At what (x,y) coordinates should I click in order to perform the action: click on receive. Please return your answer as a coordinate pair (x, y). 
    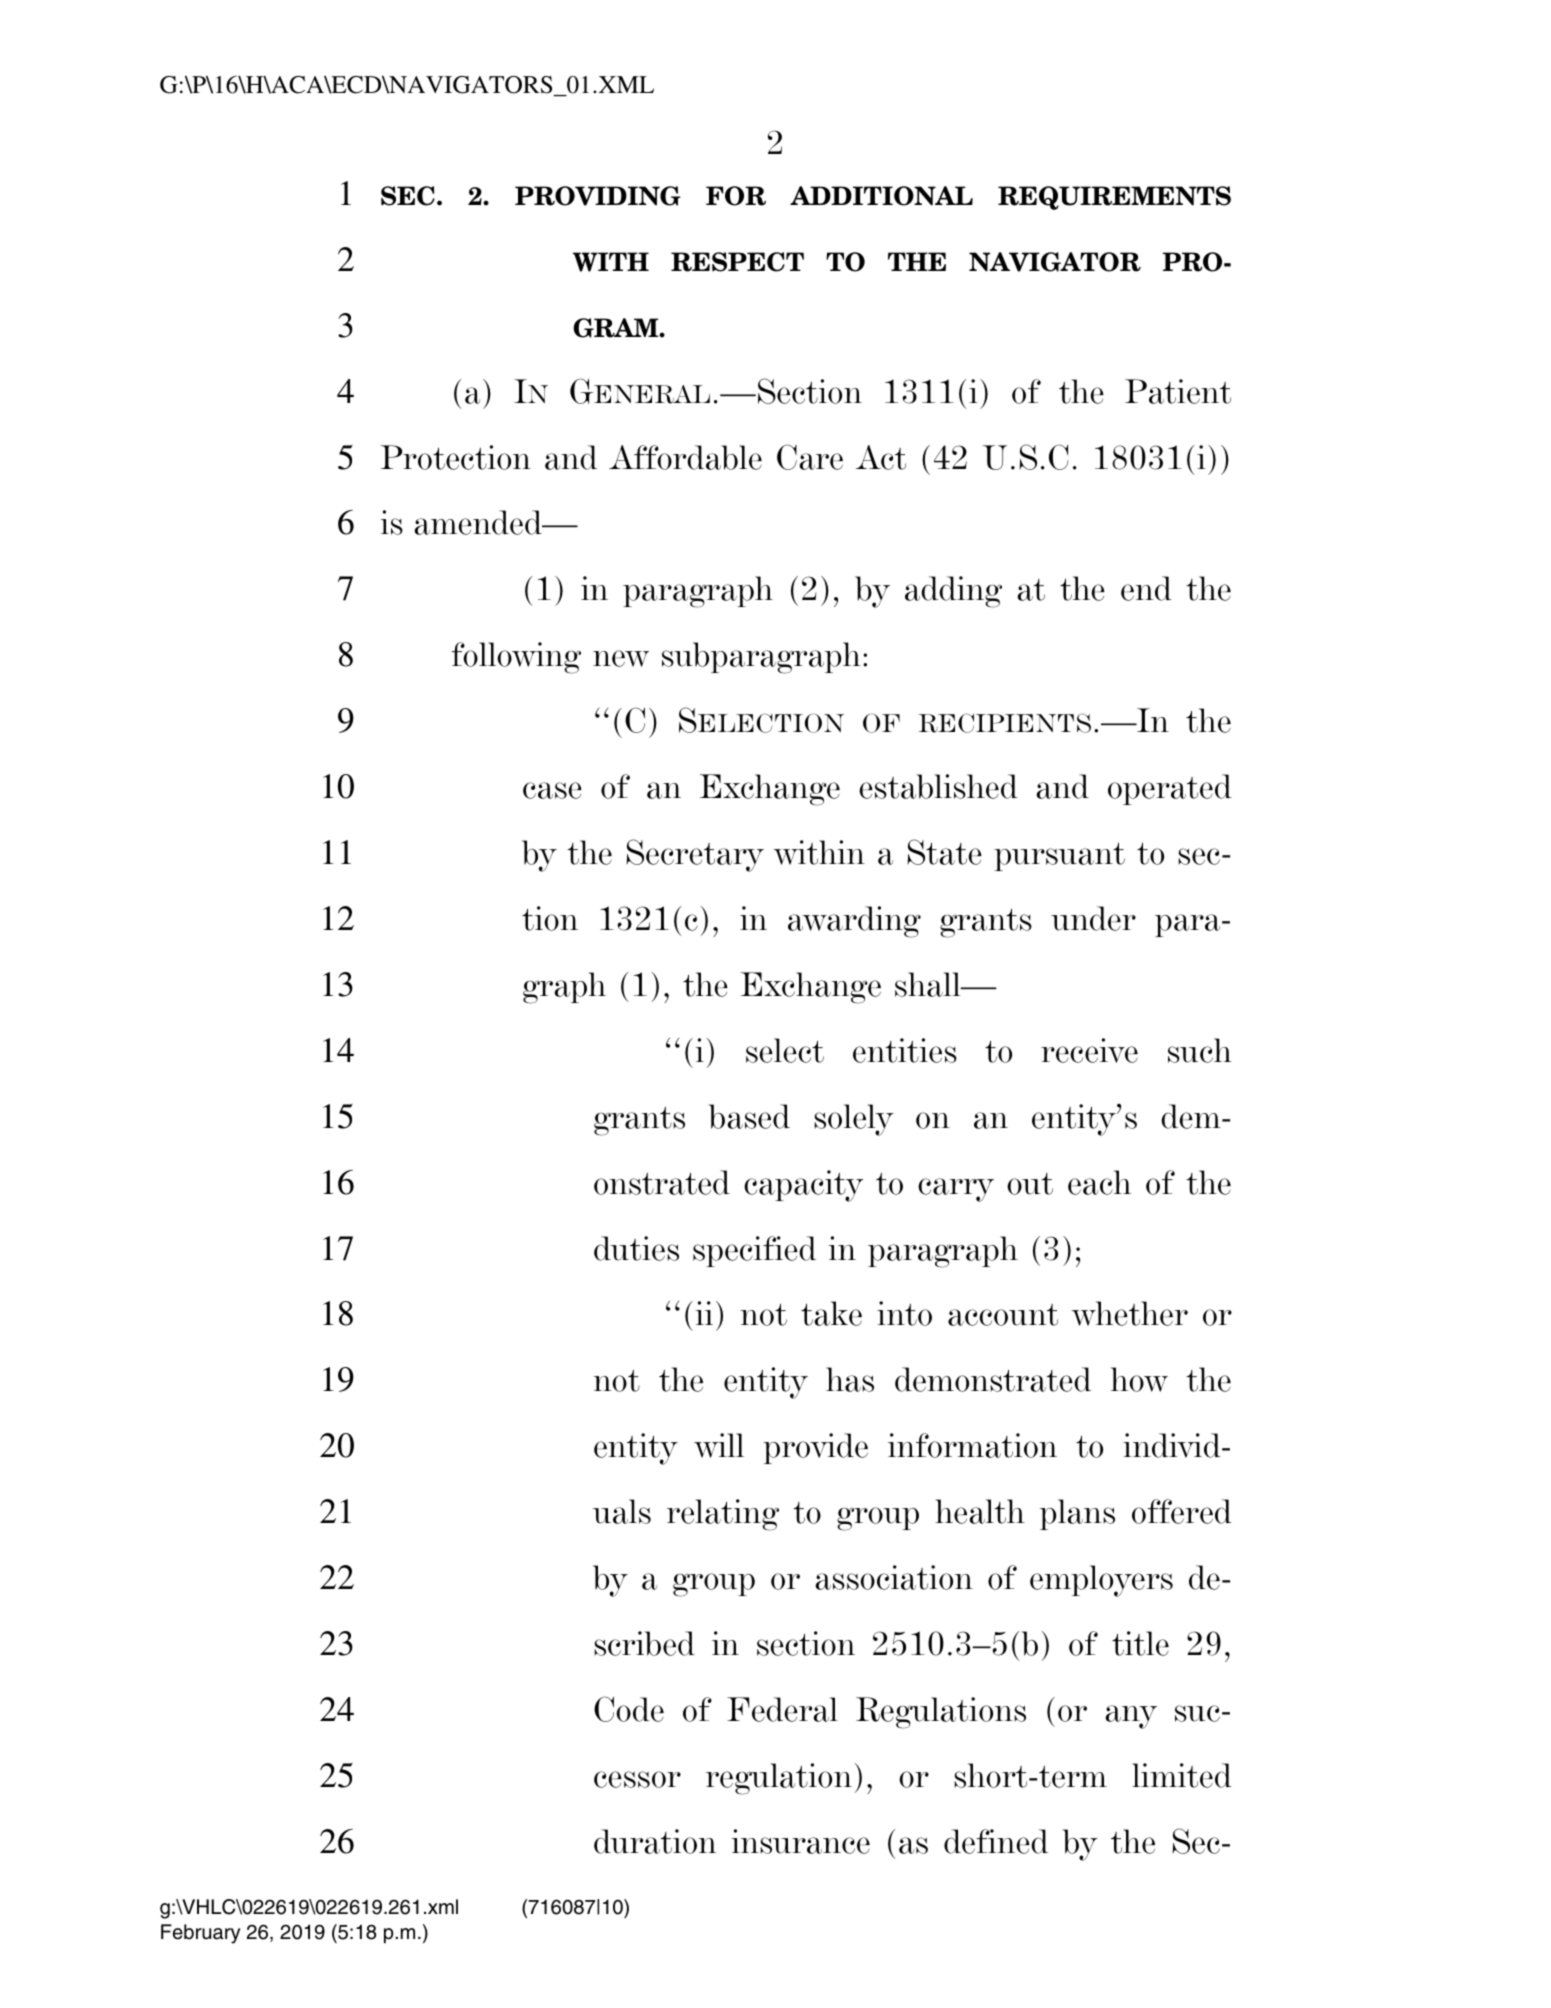
    Looking at the image, I should click on (1089, 1050).
